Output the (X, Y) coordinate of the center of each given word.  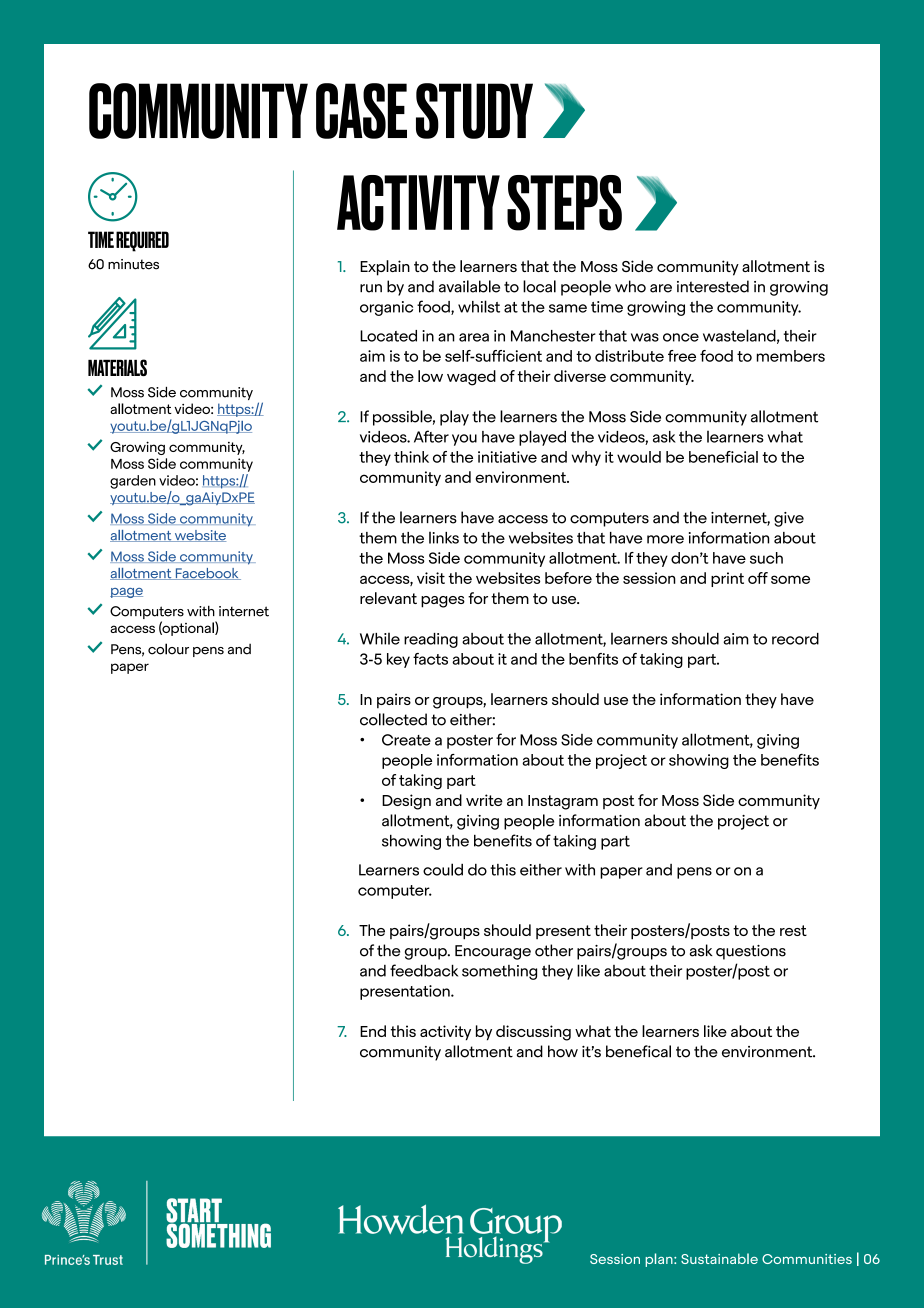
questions (751, 952)
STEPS (564, 203)
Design (406, 802)
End (373, 1031)
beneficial (723, 457)
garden (133, 482)
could (443, 869)
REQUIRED (142, 241)
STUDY (474, 111)
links (444, 538)
